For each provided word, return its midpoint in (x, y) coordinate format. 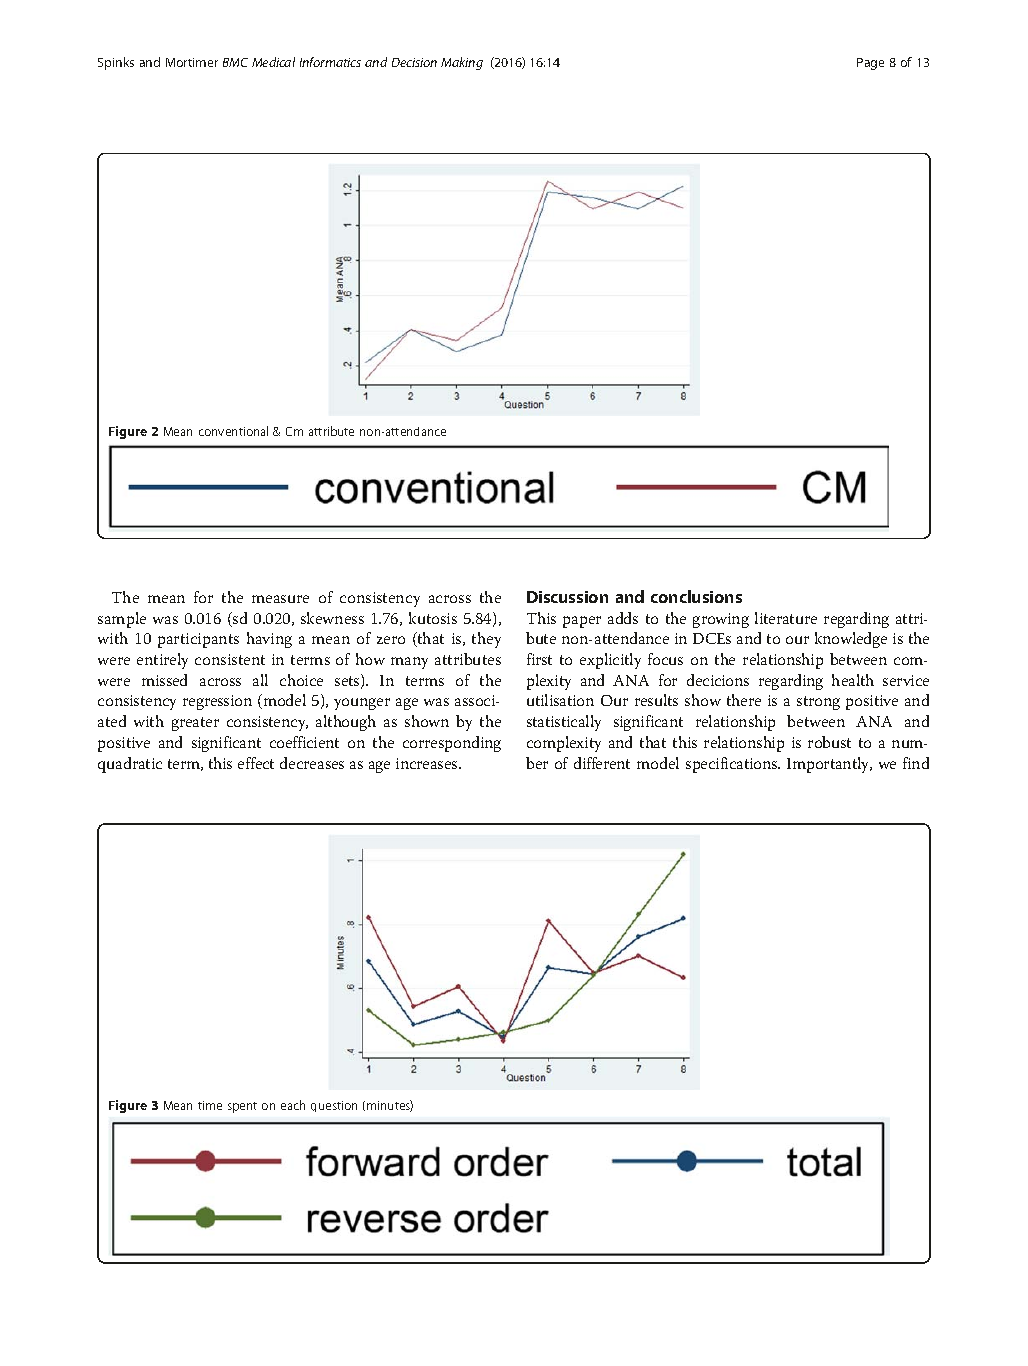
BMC (235, 62)
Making (462, 63)
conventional (233, 431)
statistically (564, 723)
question (334, 1106)
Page (870, 64)
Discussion (567, 597)
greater (195, 724)
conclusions (696, 596)
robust (829, 742)
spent (242, 1107)
